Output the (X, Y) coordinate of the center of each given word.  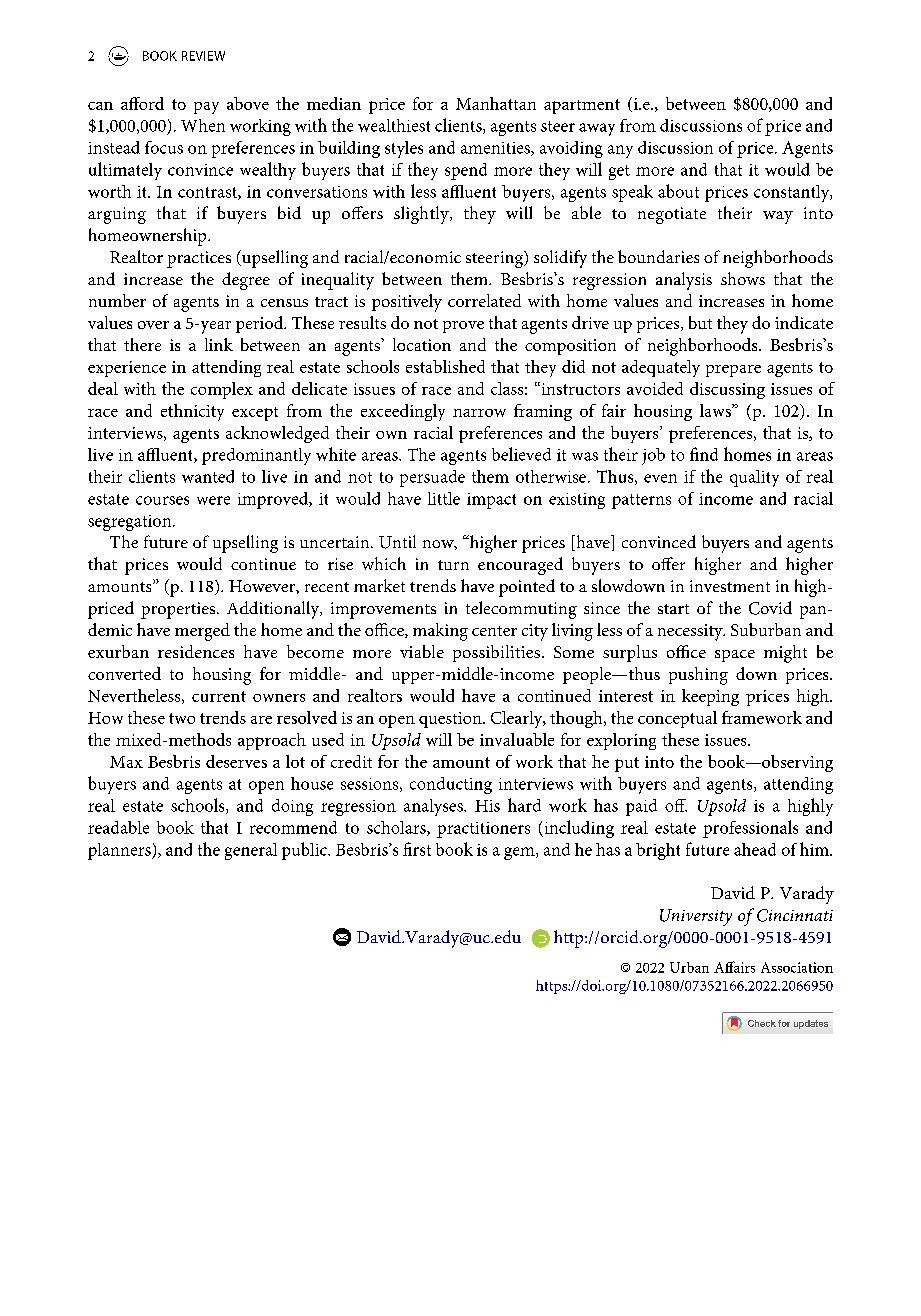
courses (162, 500)
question (451, 720)
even (660, 478)
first (417, 849)
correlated (484, 300)
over (153, 325)
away (597, 129)
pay (206, 108)
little (444, 498)
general (251, 851)
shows (743, 278)
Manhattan (496, 103)
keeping (710, 697)
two (182, 718)
